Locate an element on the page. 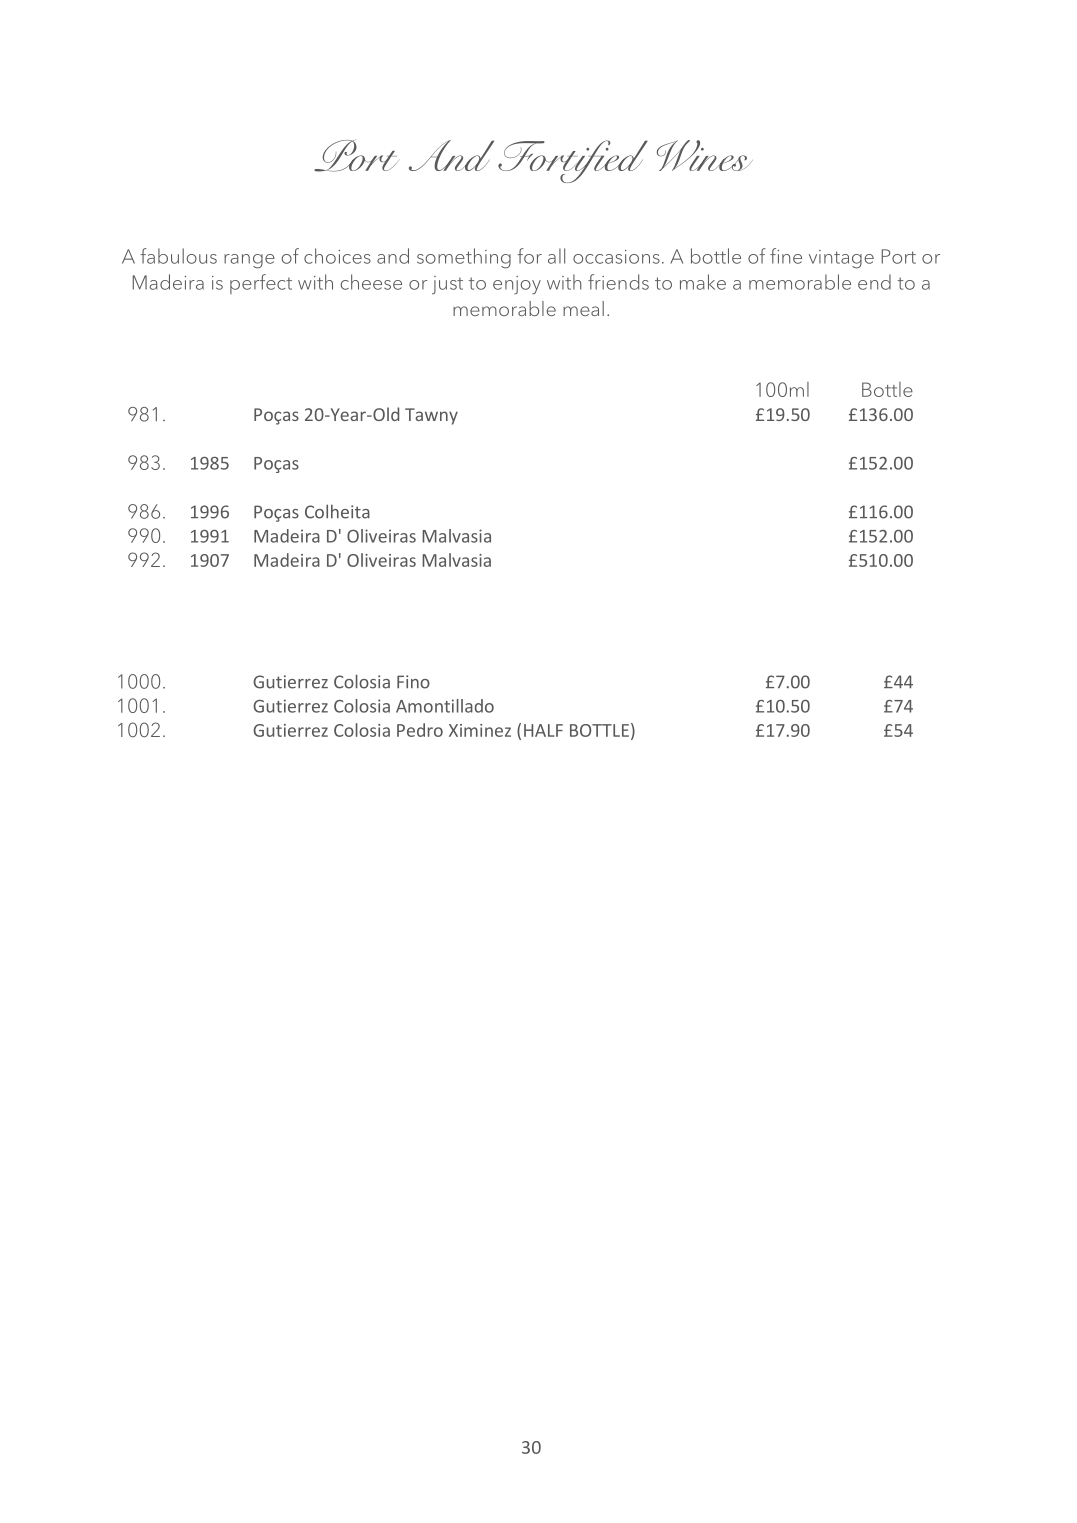 The image size is (1077, 1523). choices is located at coordinates (337, 256).
